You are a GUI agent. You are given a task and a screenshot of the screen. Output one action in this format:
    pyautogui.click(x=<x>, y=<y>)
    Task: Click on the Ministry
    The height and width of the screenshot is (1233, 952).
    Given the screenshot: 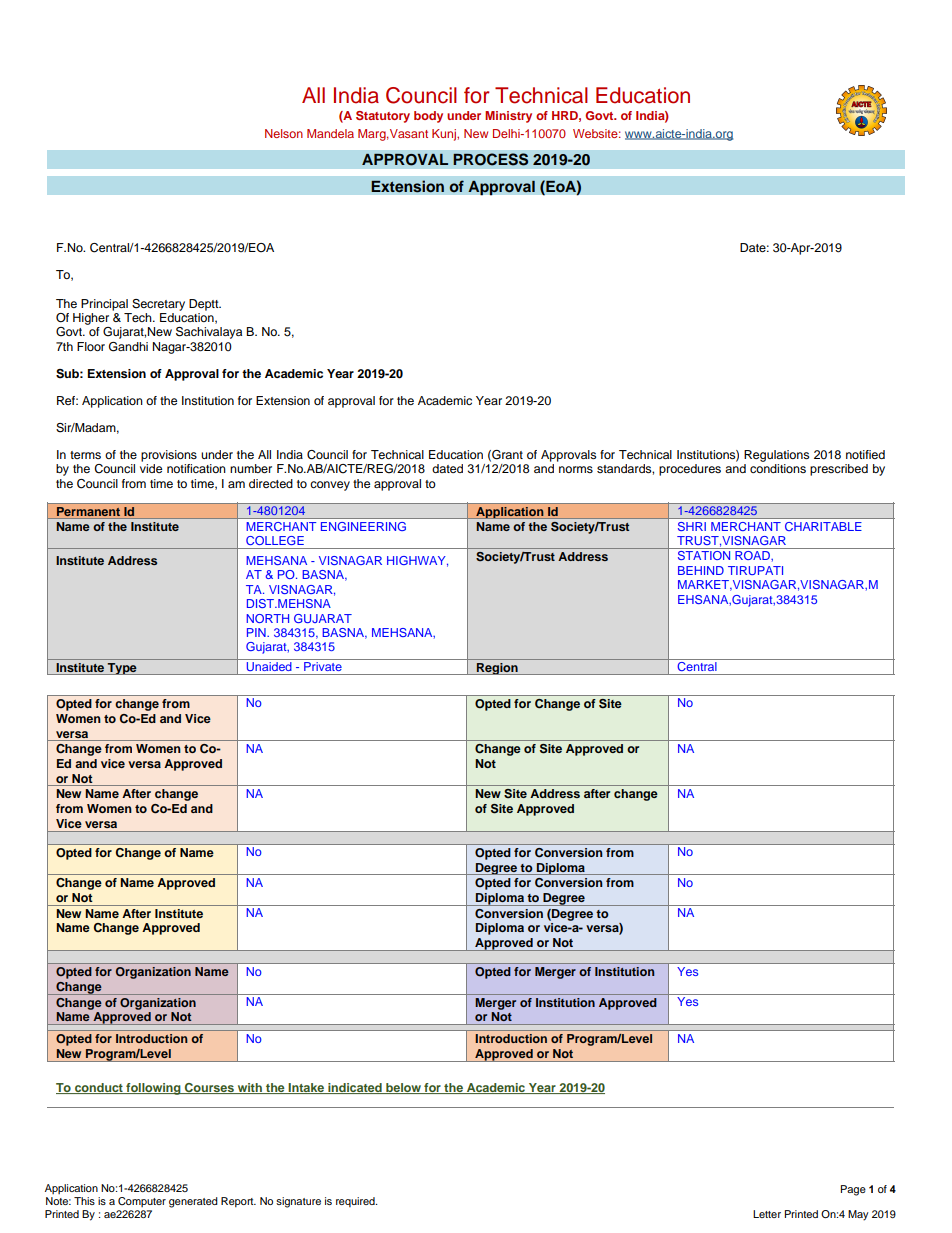 What is the action you would take?
    pyautogui.click(x=508, y=117)
